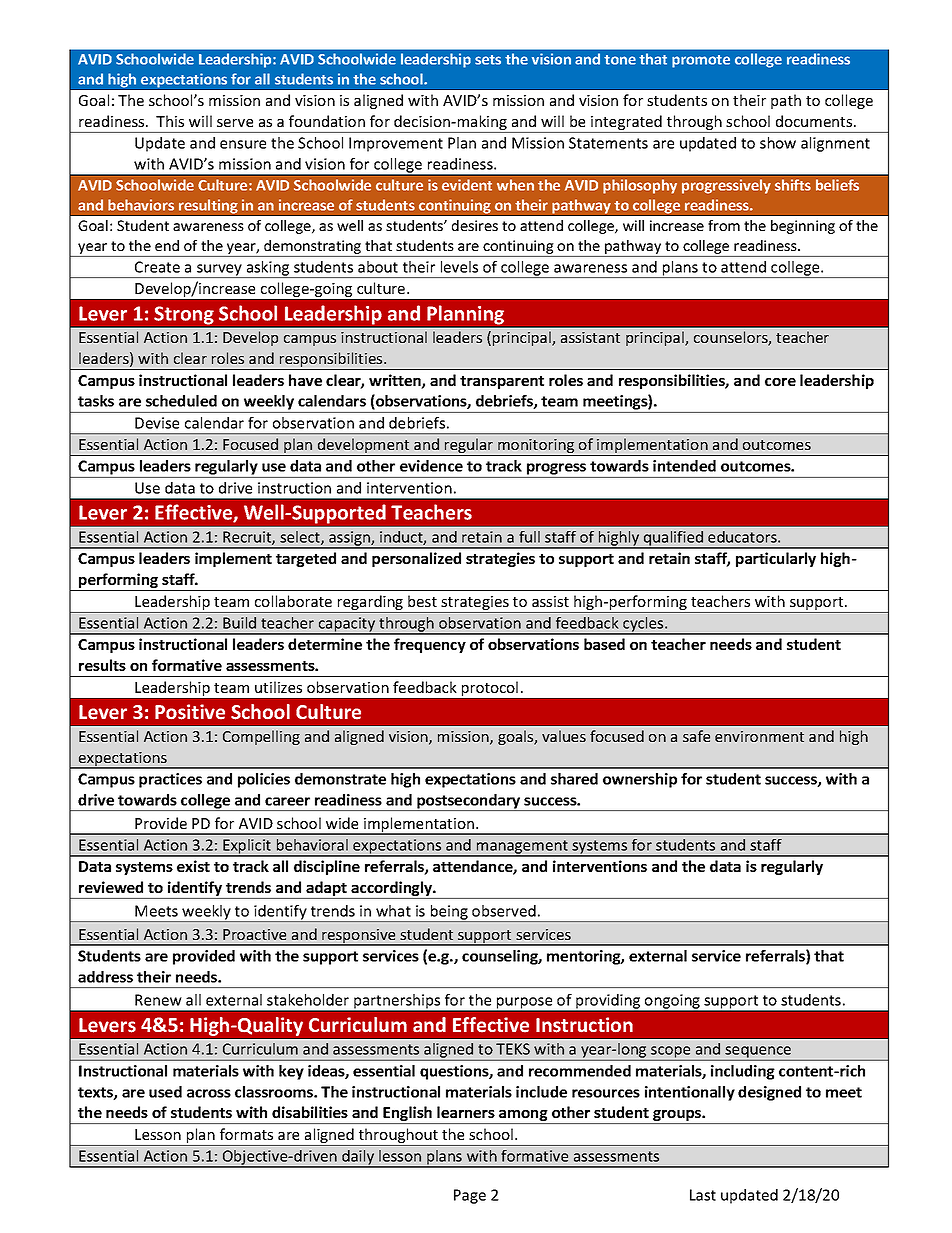  What do you see at coordinates (701, 61) in the image?
I see `promote` at bounding box center [701, 61].
